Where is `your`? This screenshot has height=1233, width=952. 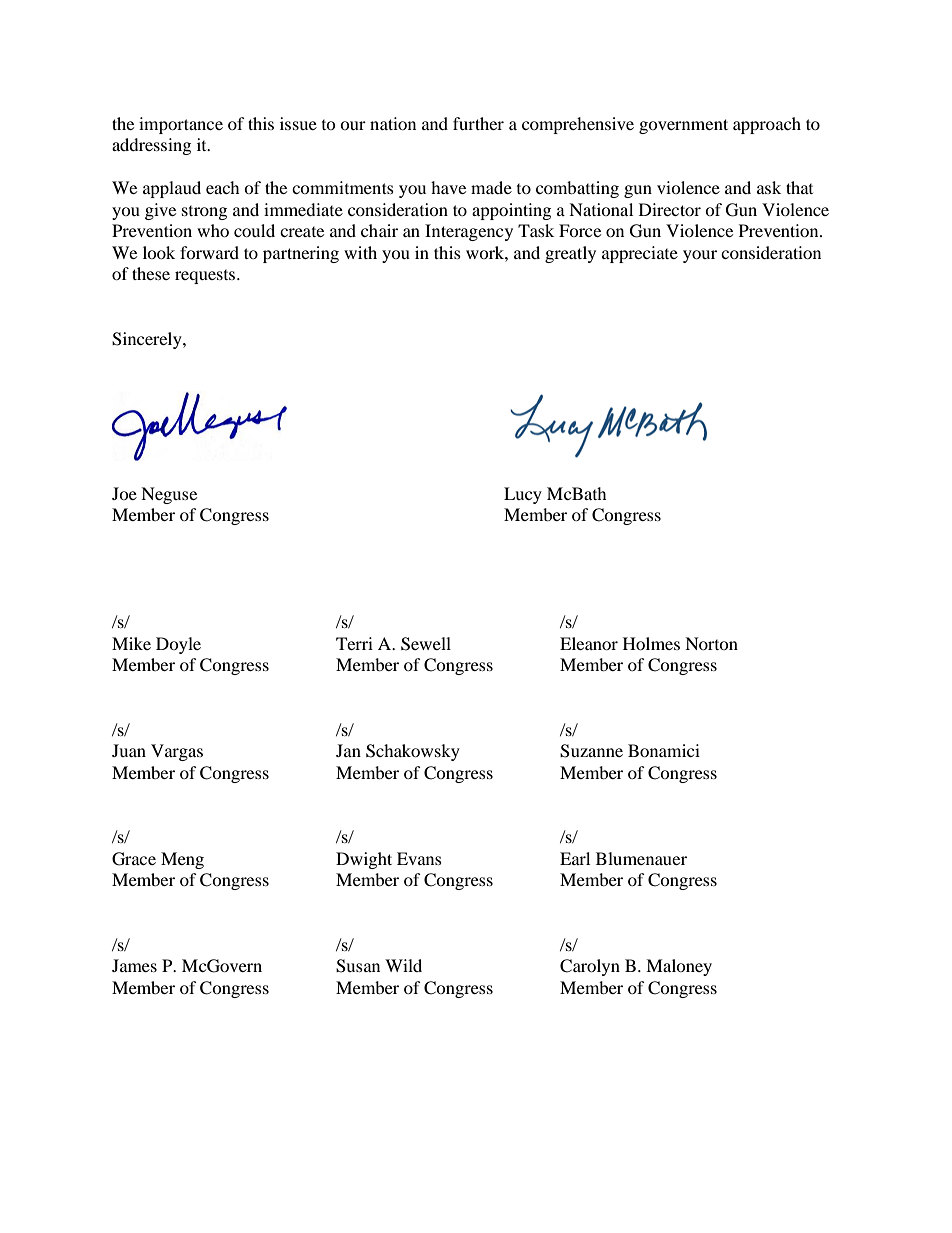 your is located at coordinates (700, 256).
